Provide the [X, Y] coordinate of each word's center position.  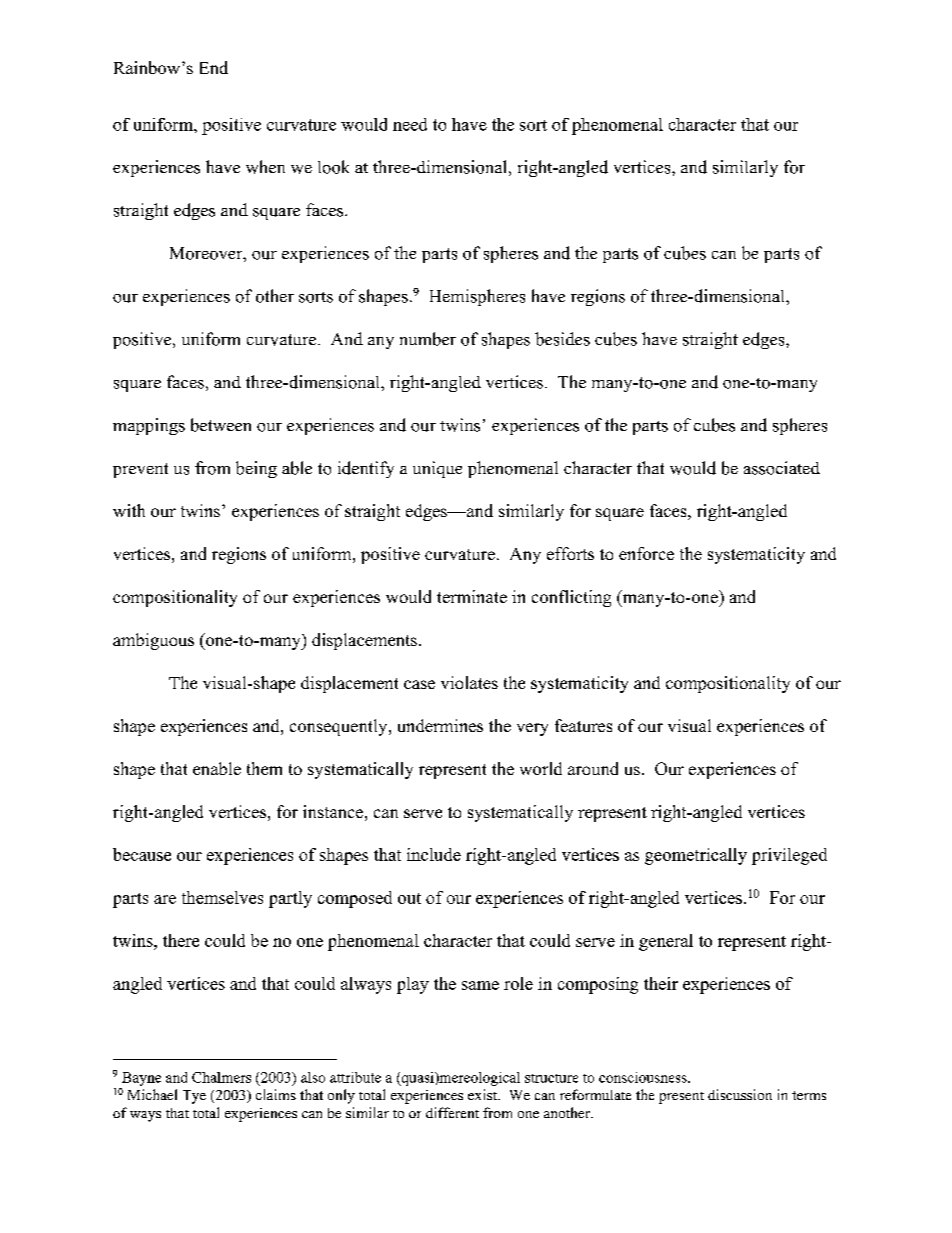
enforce [646, 553]
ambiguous [153, 641]
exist [483, 1094]
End [214, 67]
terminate [472, 596]
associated [782, 468]
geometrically [696, 856]
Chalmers [221, 1077]
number [428, 339]
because [142, 854]
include [434, 854]
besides [562, 339]
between [221, 425]
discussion [740, 1094]
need [410, 124]
